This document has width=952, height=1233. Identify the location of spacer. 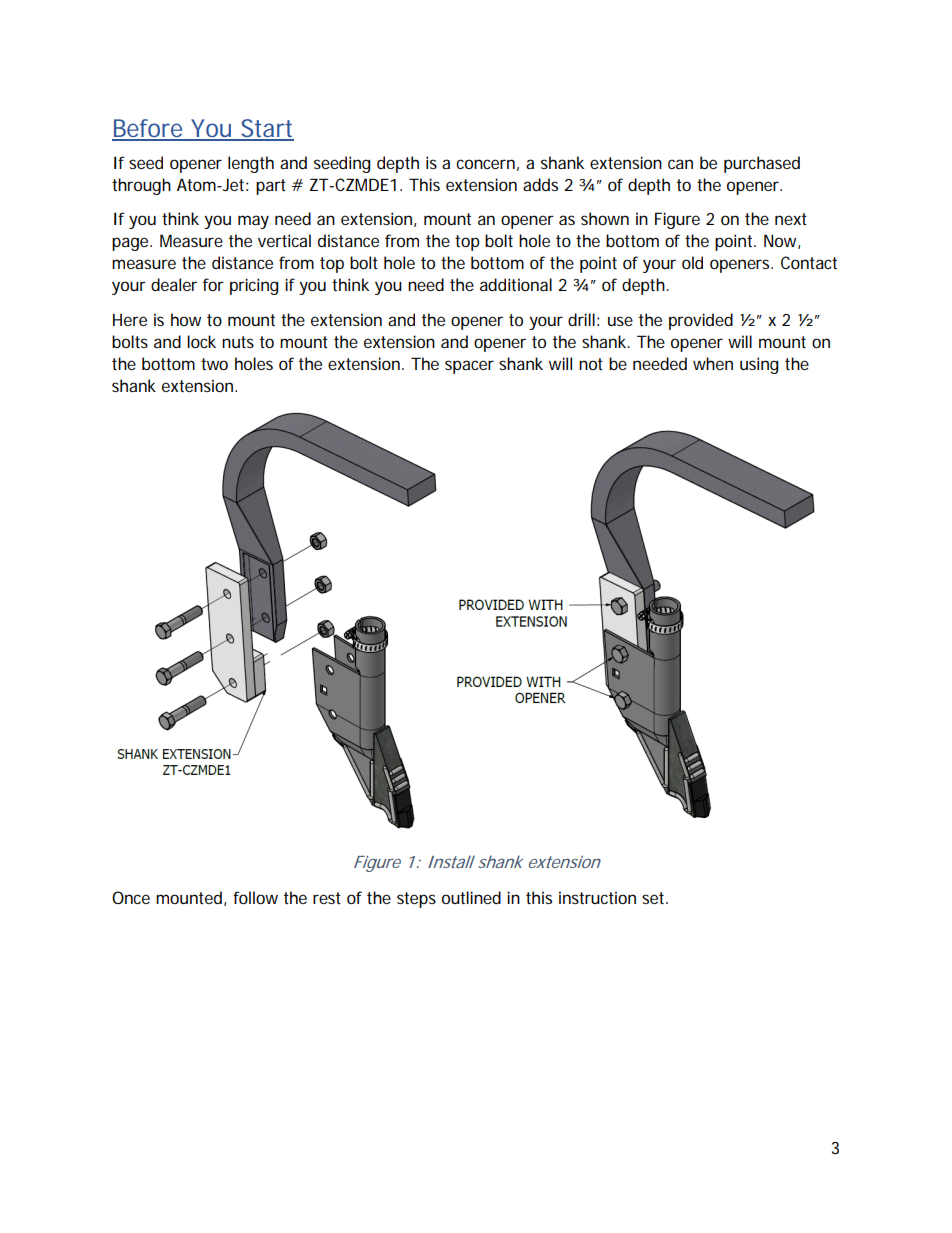
(469, 367).
